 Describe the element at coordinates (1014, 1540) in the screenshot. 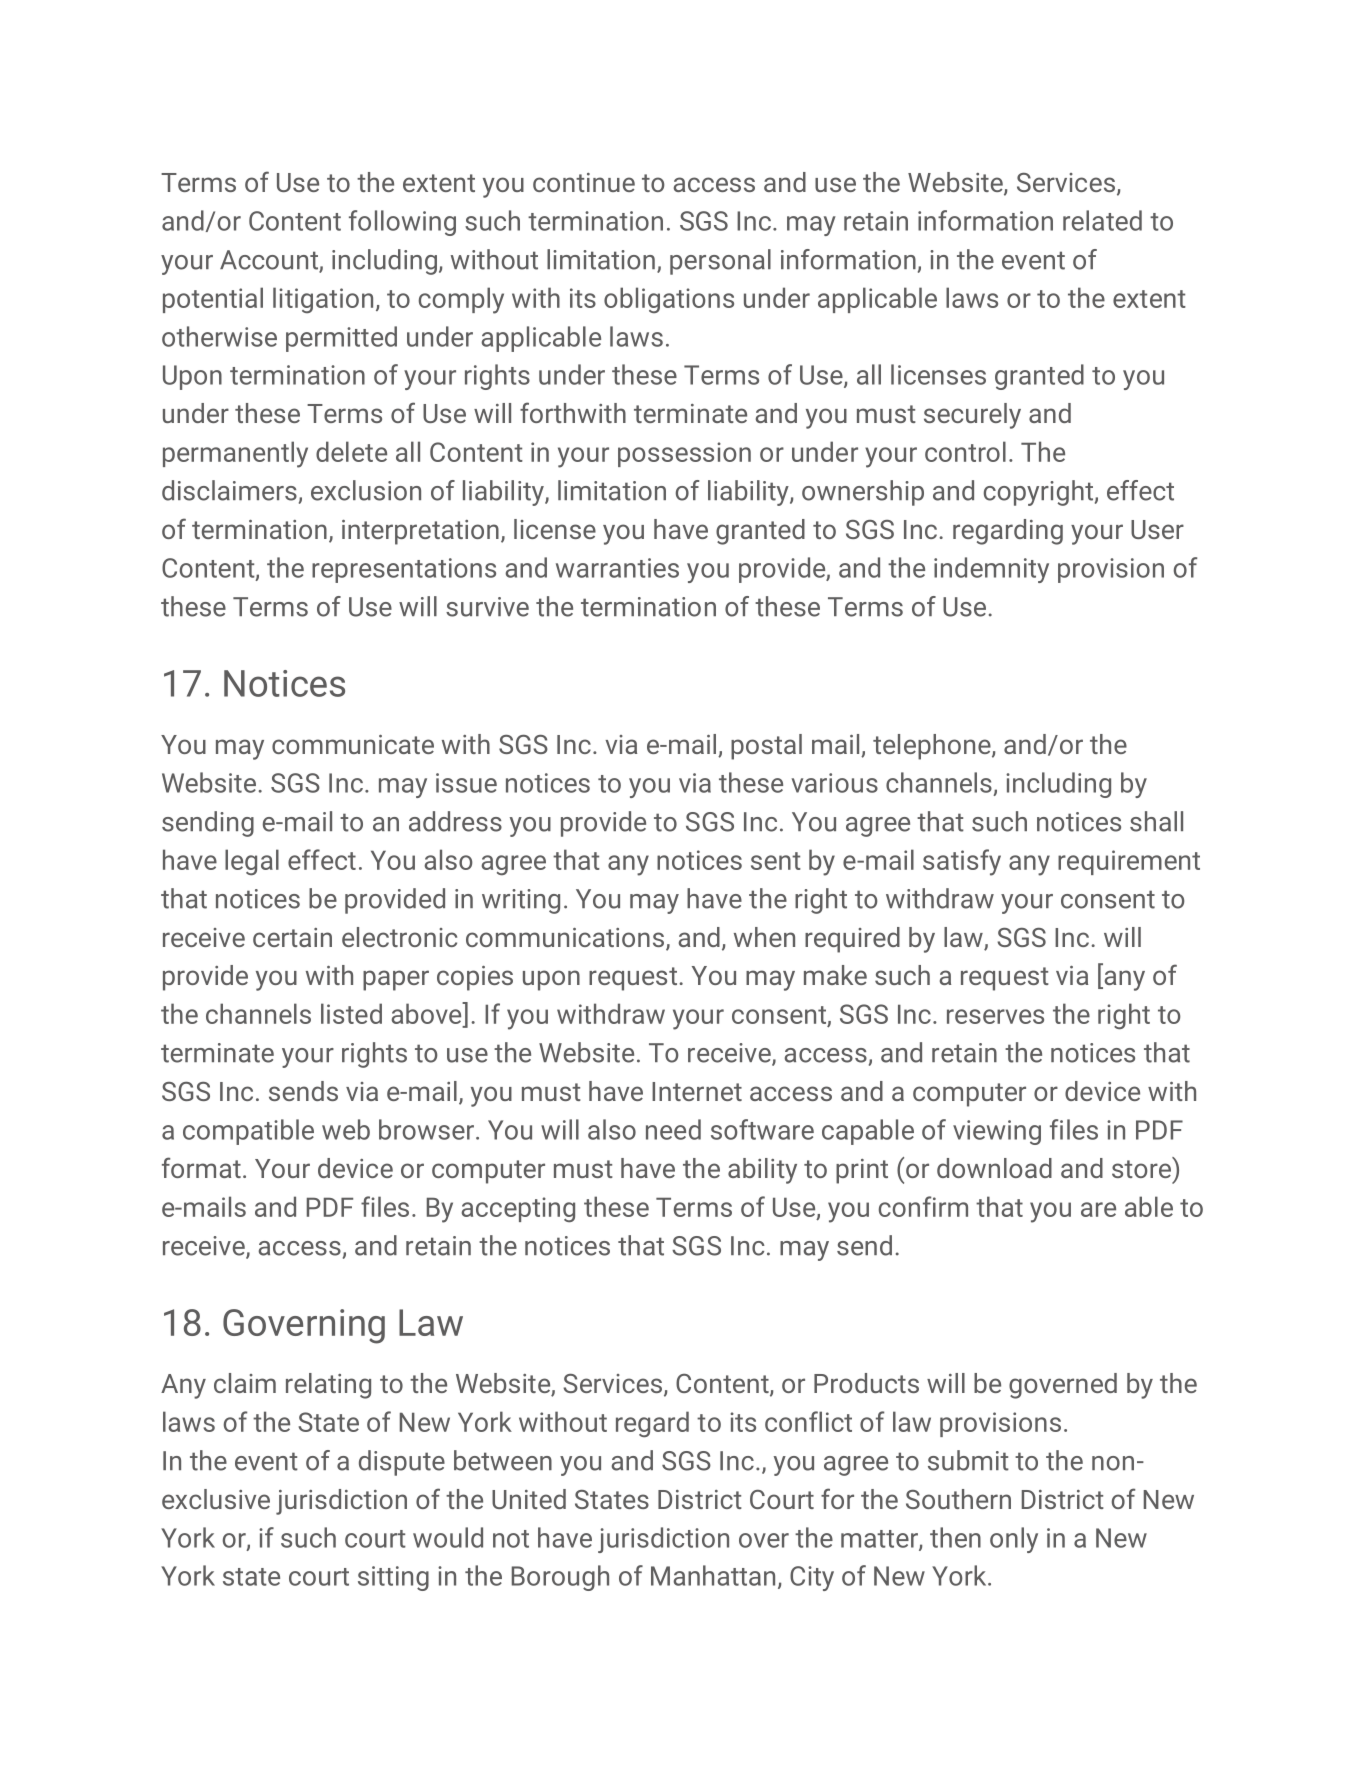

I see `only` at that location.
